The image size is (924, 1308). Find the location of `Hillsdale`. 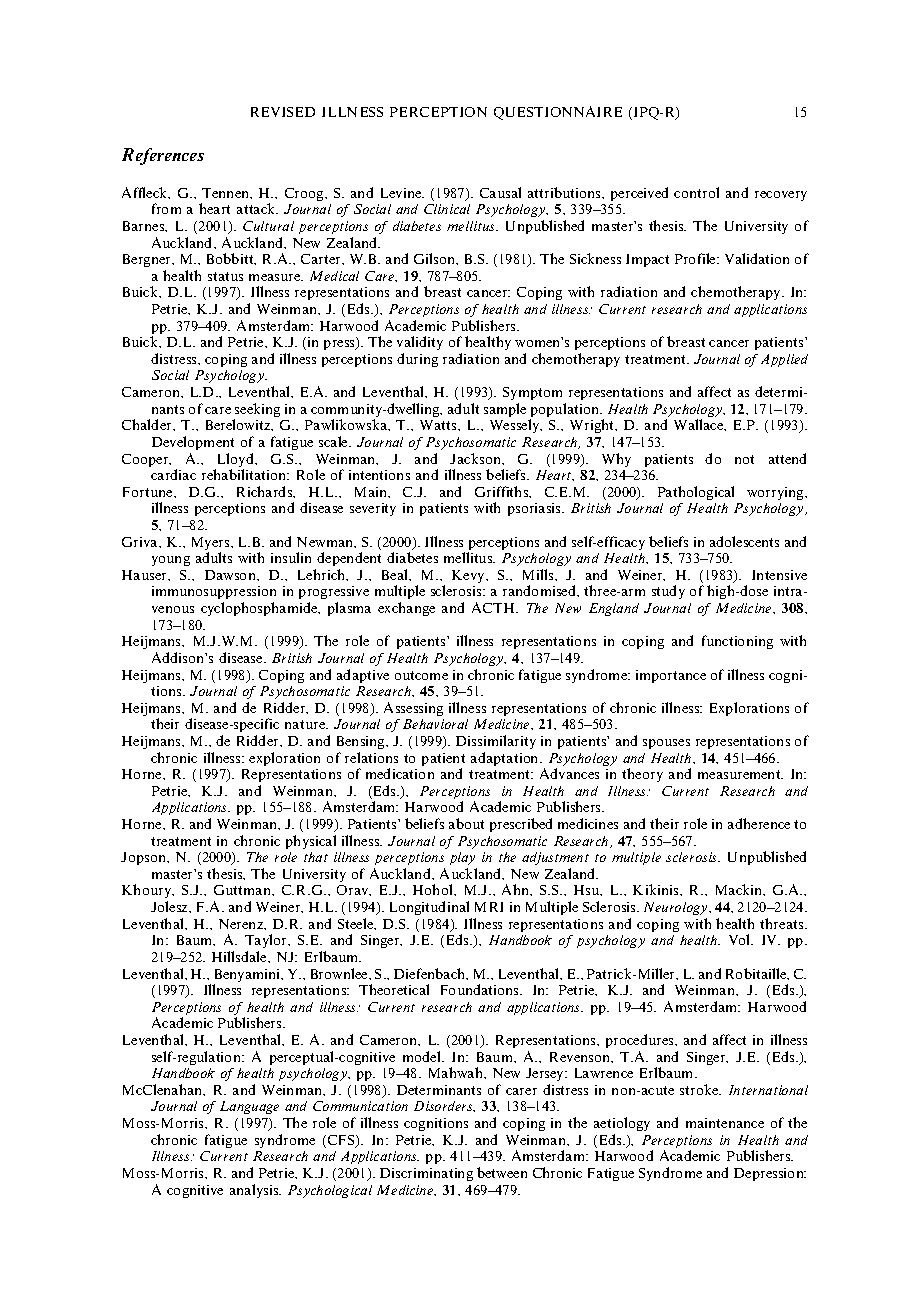

Hillsdale is located at coordinates (240, 956).
